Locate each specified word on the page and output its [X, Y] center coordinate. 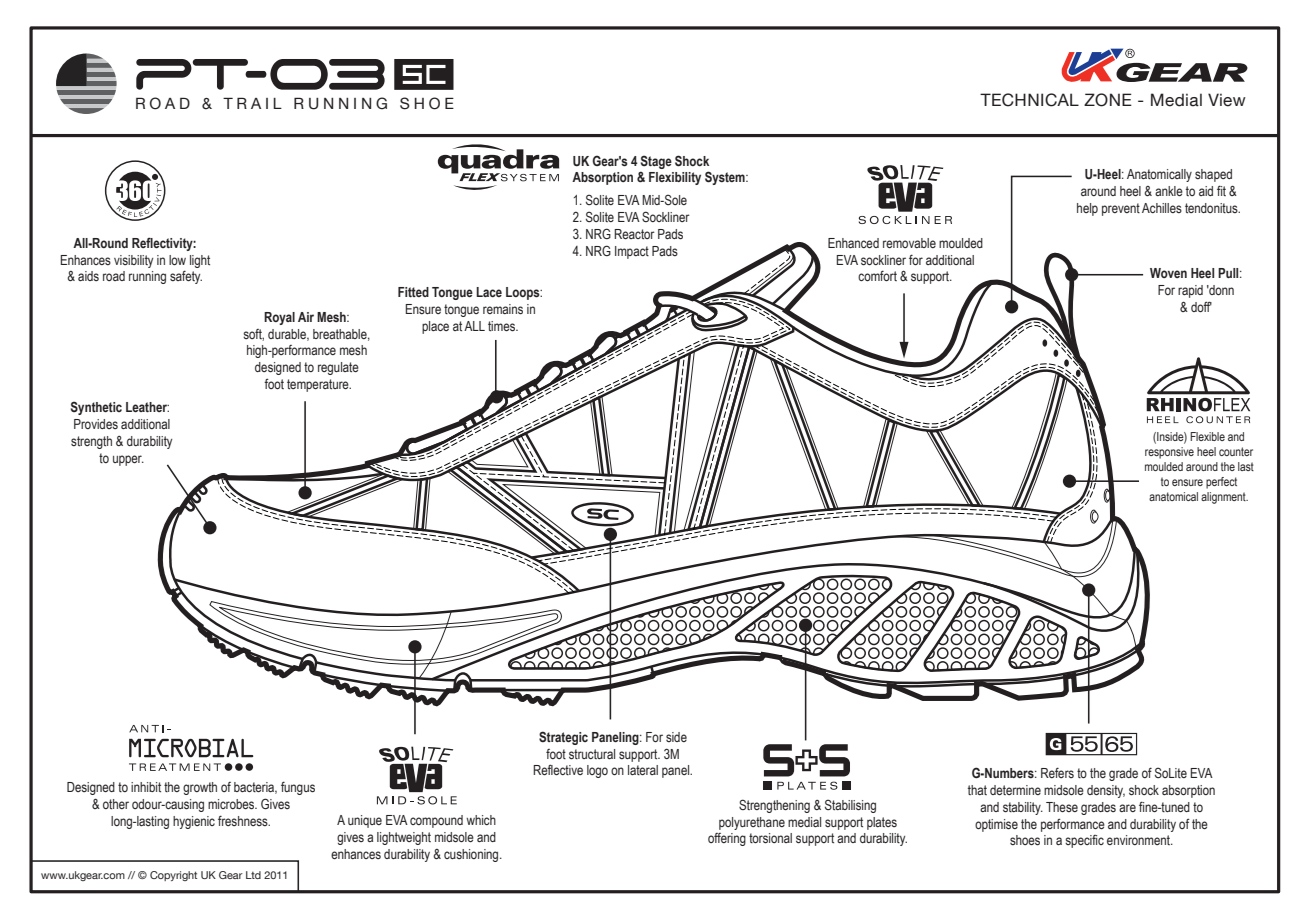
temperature [319, 385]
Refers [1057, 772]
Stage [656, 162]
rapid [1190, 291]
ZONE [1108, 100]
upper [128, 460]
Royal [279, 318]
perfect [1221, 483]
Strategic [563, 738]
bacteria [255, 788]
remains [503, 309]
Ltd [253, 875]
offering [727, 839]
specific [1084, 841]
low [177, 260]
